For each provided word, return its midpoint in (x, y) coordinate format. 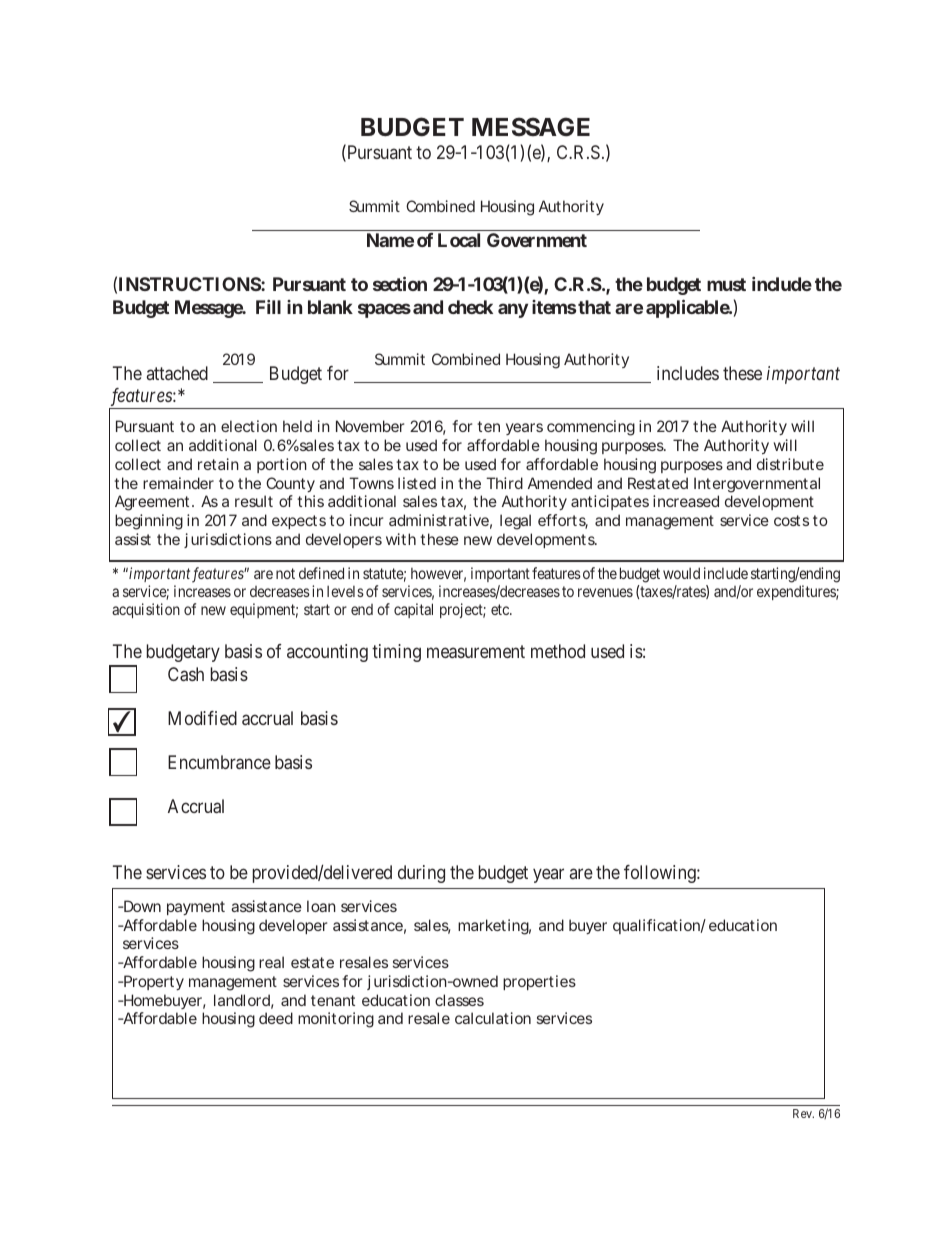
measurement (476, 652)
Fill (268, 307)
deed (276, 1018)
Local (459, 240)
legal (515, 522)
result (254, 501)
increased (686, 501)
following (661, 874)
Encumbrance (219, 762)
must (726, 284)
